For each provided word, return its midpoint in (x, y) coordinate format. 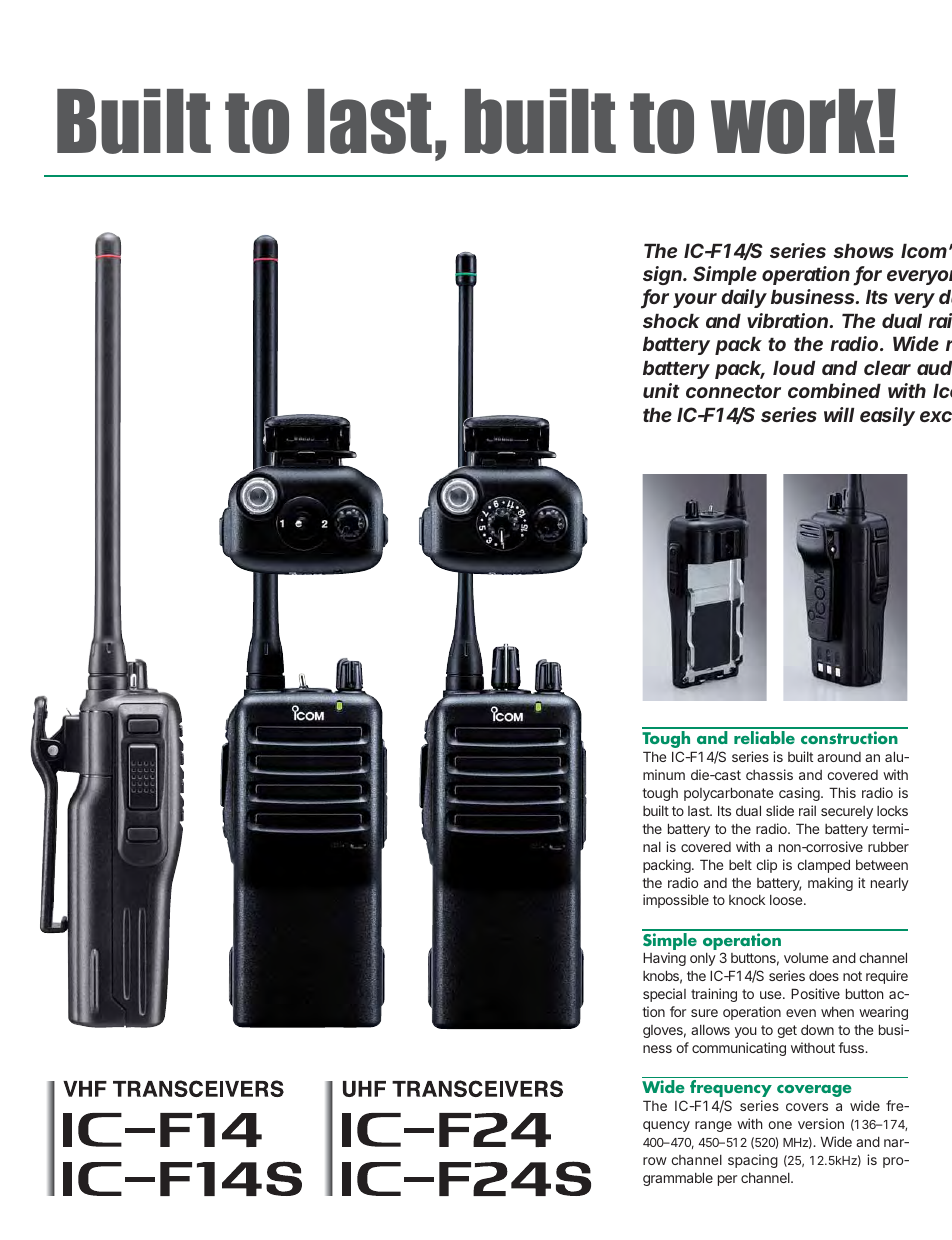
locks (892, 811)
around (839, 757)
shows (863, 251)
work (793, 121)
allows (710, 1030)
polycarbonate (728, 794)
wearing (883, 1013)
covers (807, 1107)
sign (664, 275)
